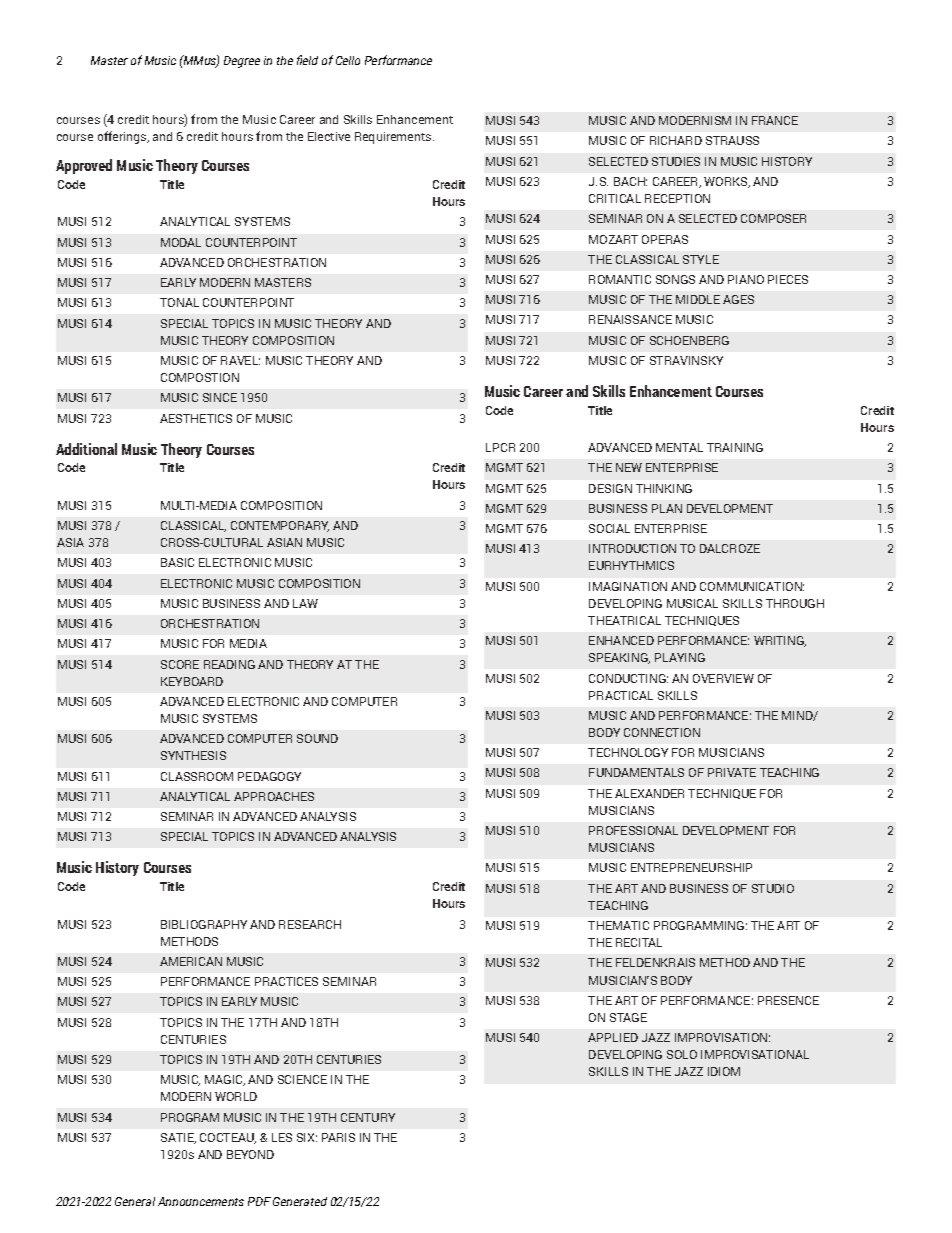 Image resolution: width=952 pixels, height=1233 pixels. Describe the element at coordinates (394, 138) in the screenshot. I see `Requirements` at that location.
